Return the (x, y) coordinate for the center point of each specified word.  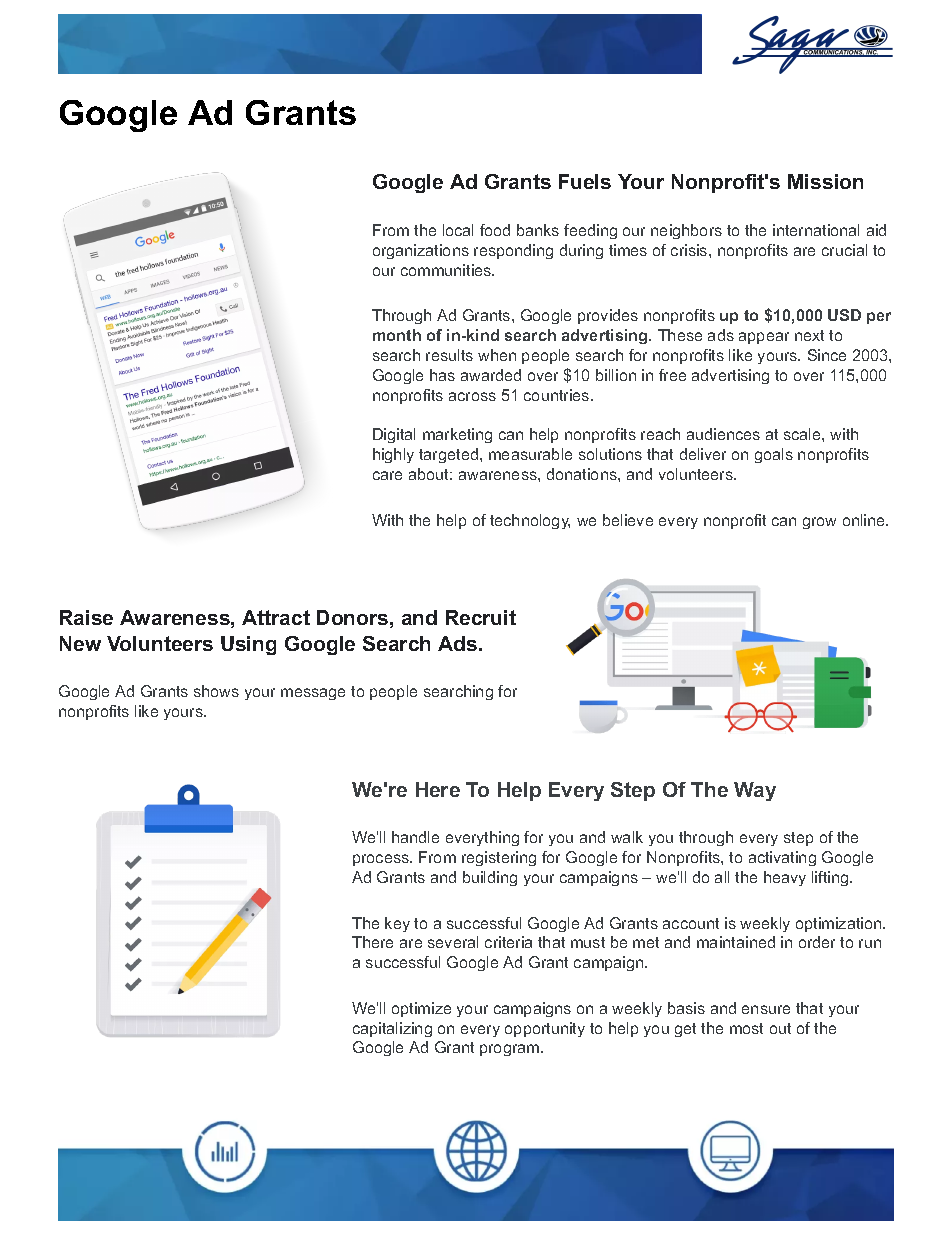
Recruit (481, 617)
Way (755, 791)
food (495, 230)
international (816, 230)
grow (819, 523)
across (472, 396)
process (382, 860)
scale (803, 434)
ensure (766, 1009)
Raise (86, 617)
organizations (421, 251)
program (511, 1050)
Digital (394, 435)
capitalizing (392, 1029)
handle (415, 837)
